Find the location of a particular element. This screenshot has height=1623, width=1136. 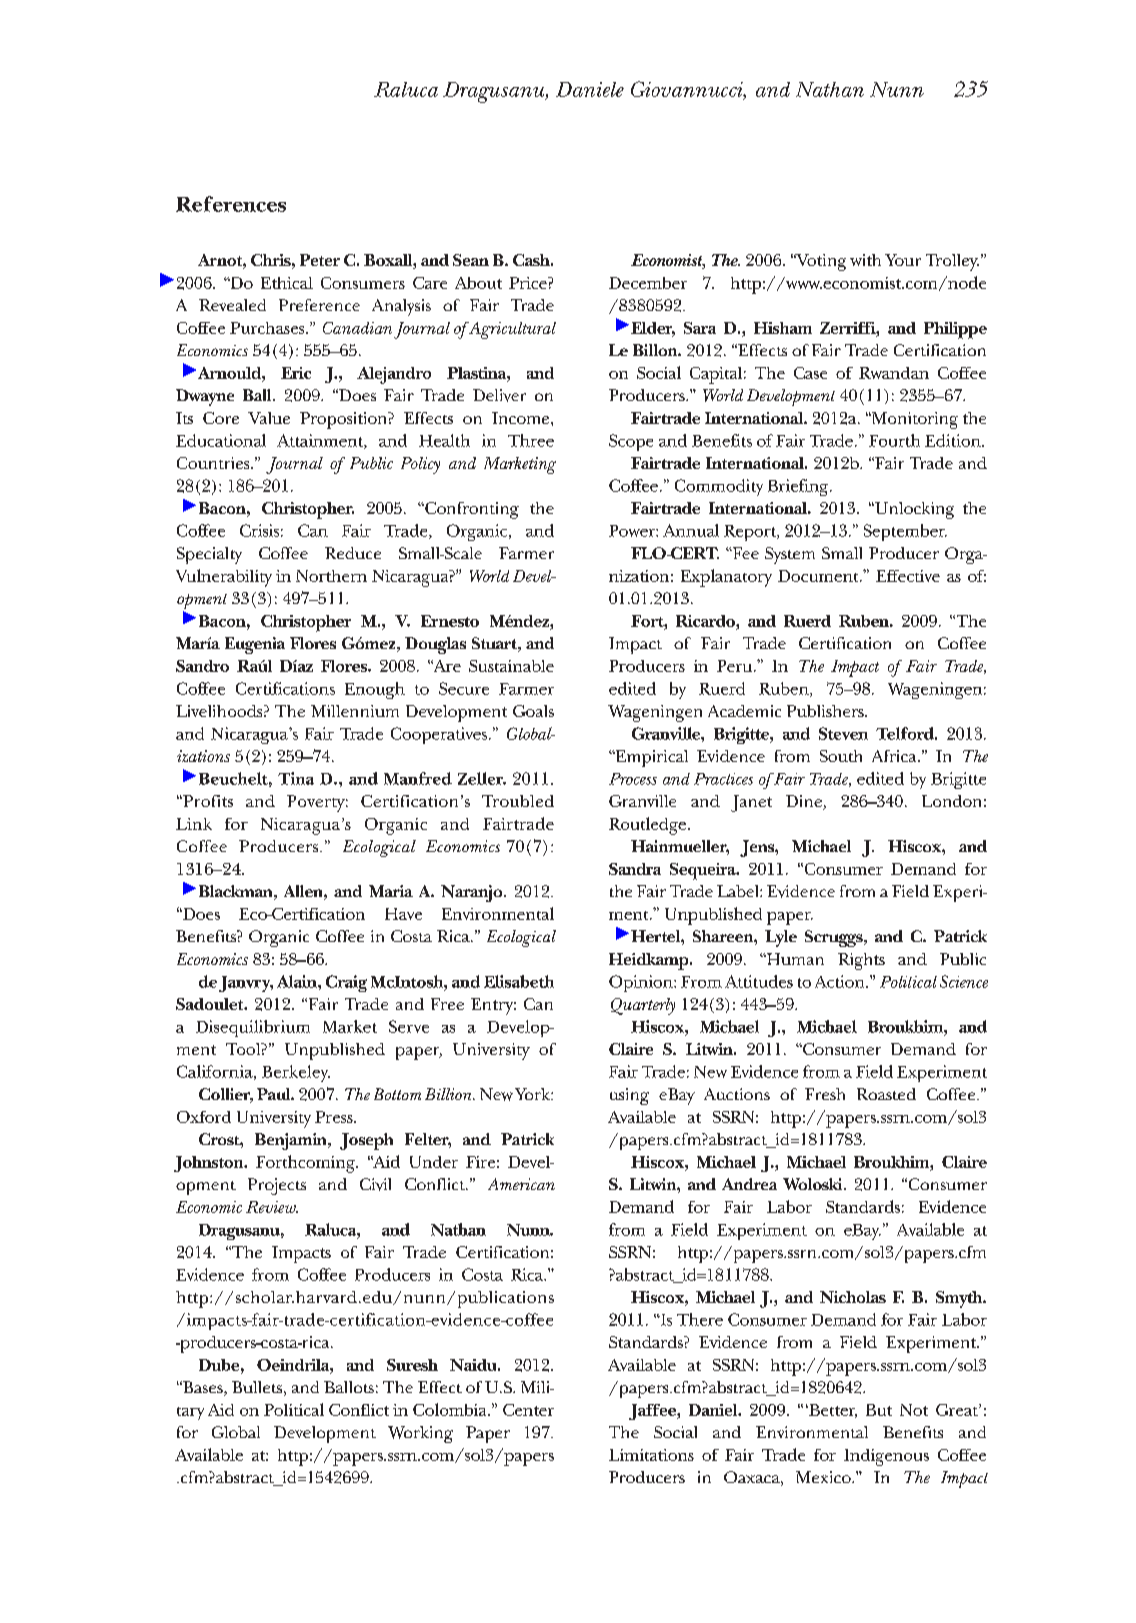

Indigenous is located at coordinates (886, 1457).
